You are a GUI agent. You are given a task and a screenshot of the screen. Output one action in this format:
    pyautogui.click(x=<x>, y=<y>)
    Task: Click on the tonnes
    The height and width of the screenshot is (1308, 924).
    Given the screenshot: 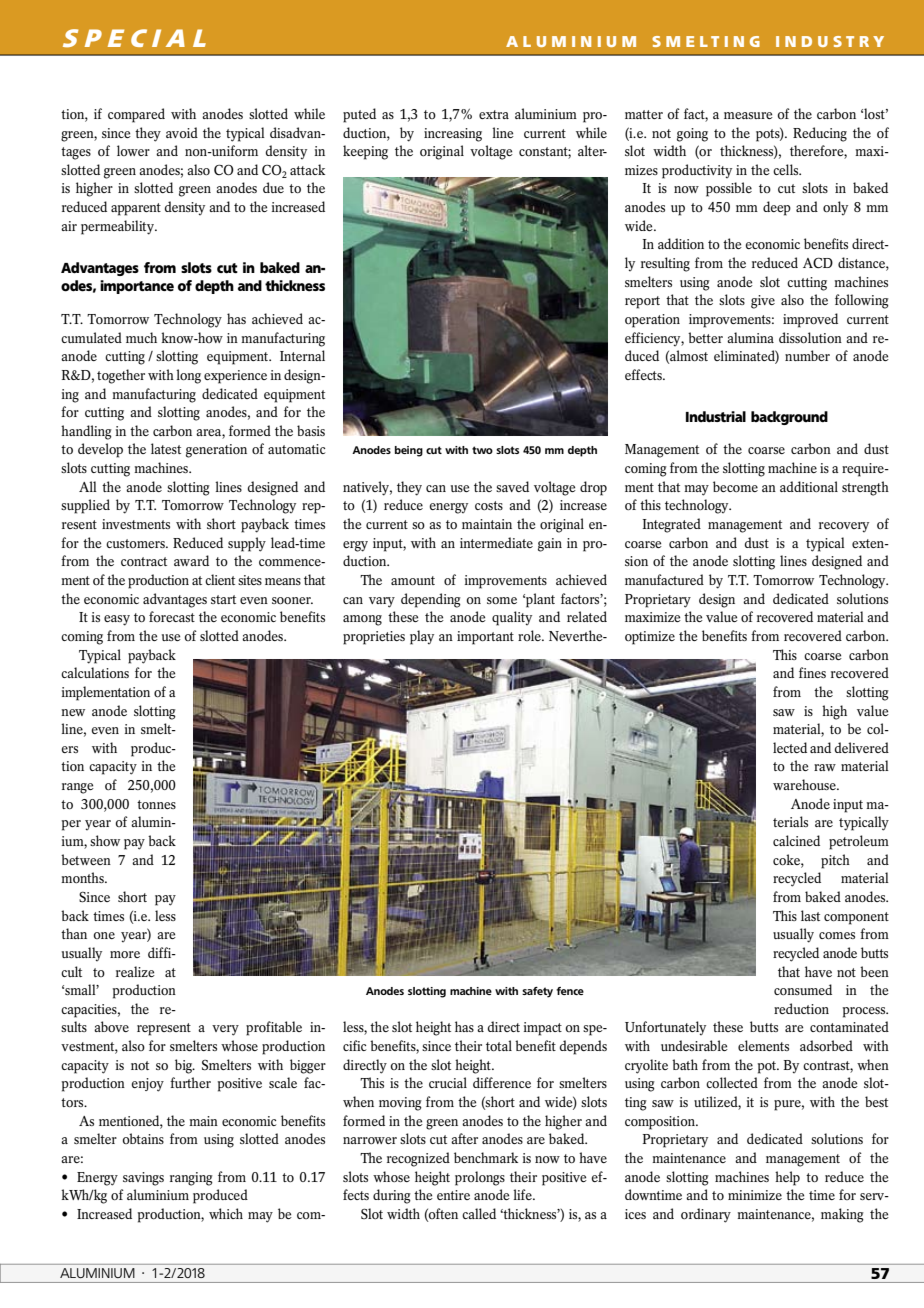 What is the action you would take?
    pyautogui.click(x=156, y=804)
